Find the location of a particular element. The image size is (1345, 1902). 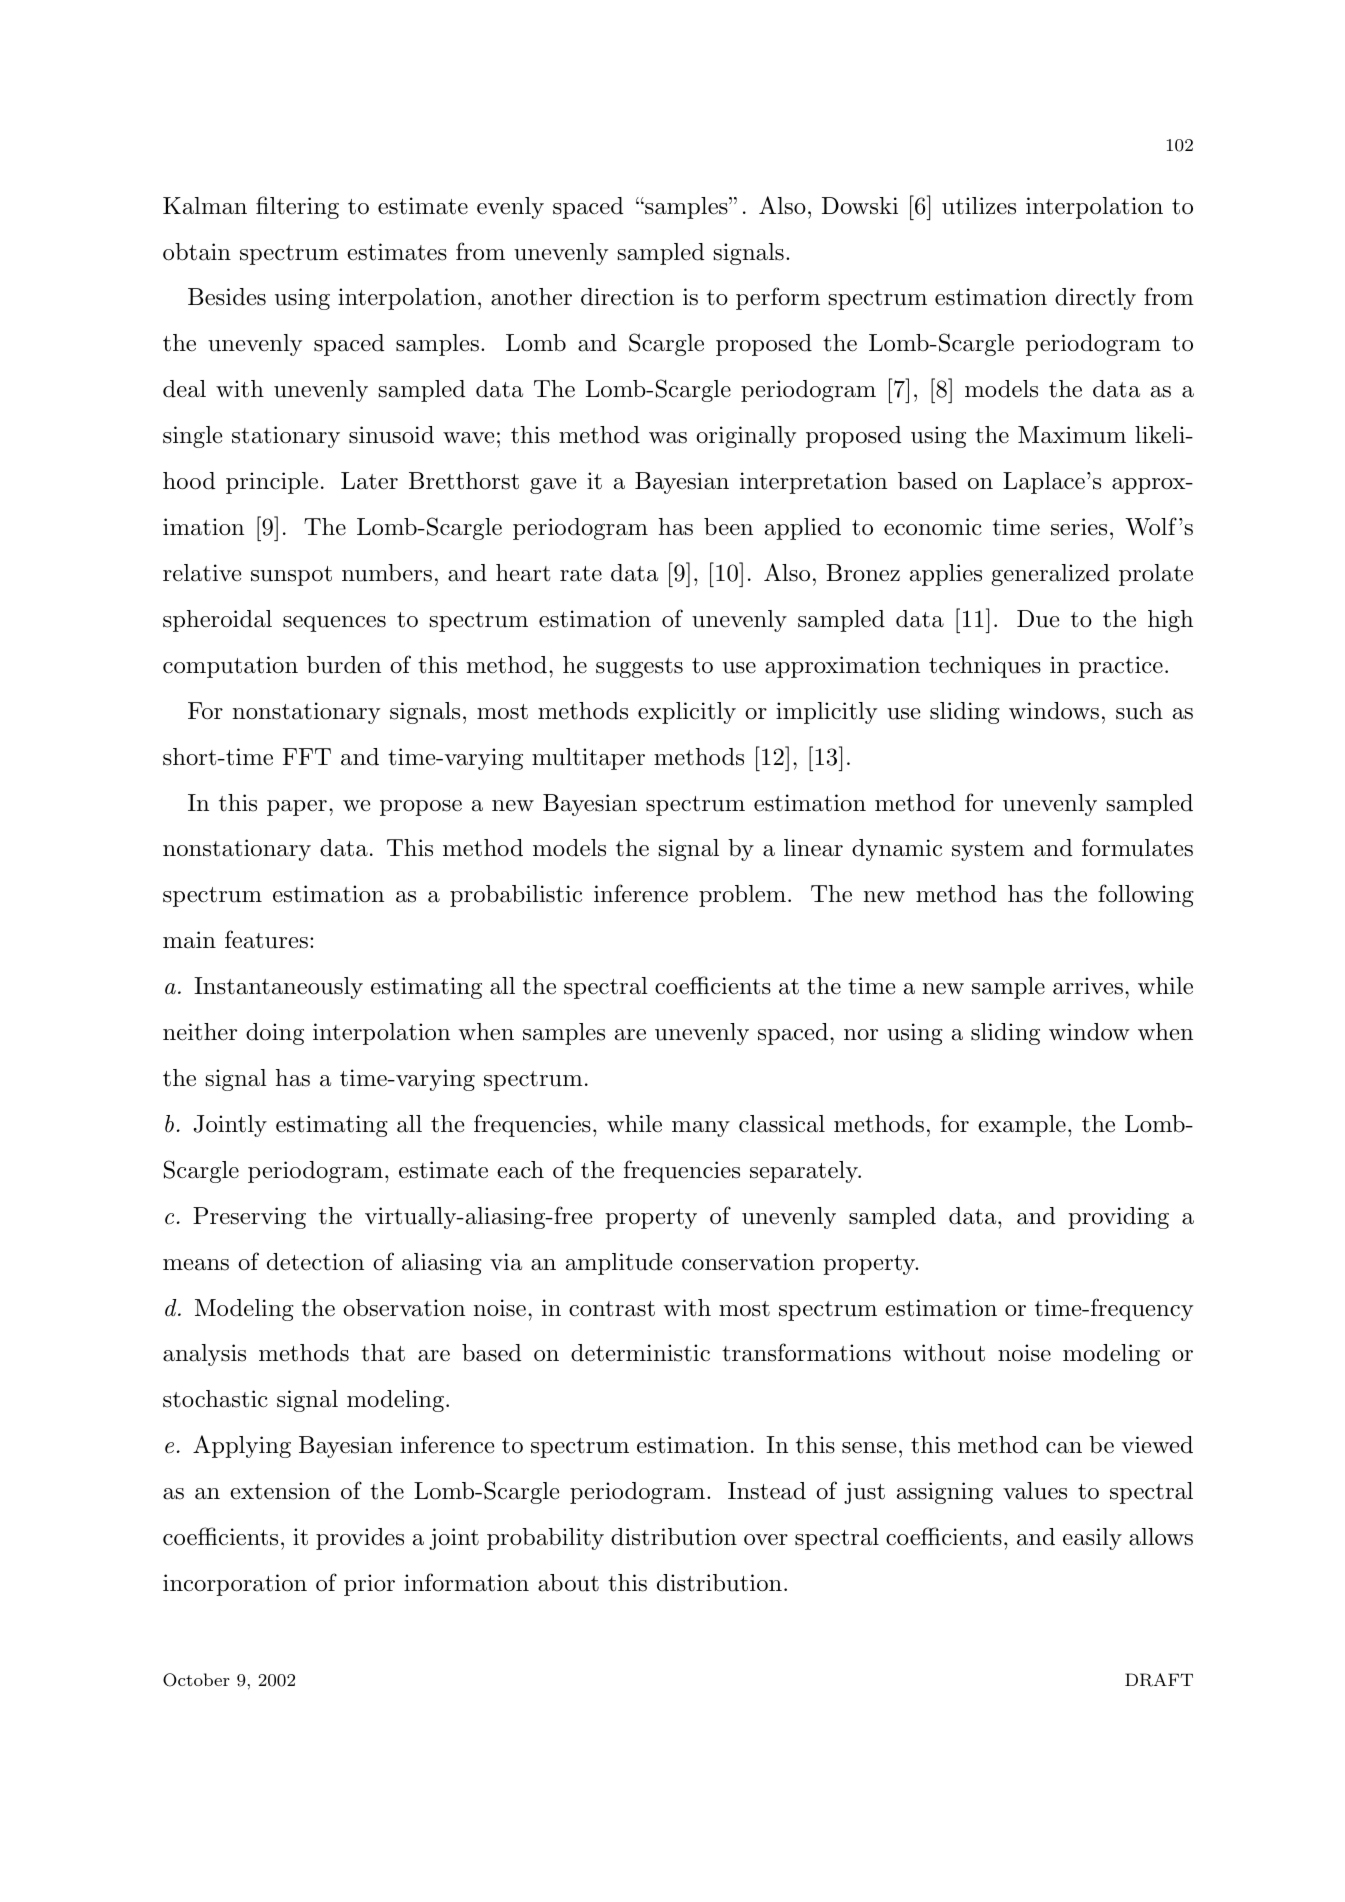

filtering is located at coordinates (297, 207).
